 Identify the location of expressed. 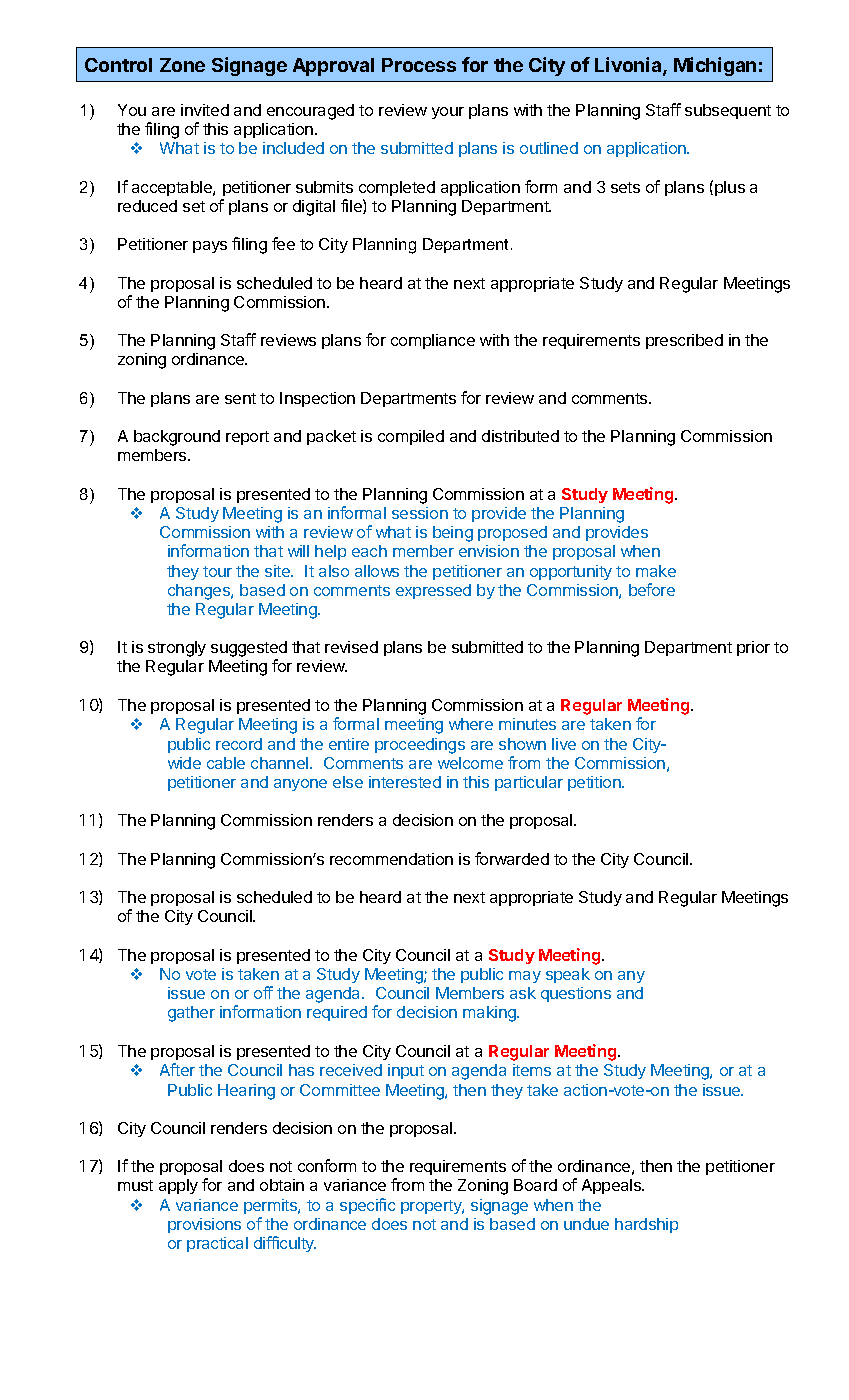
(433, 591).
